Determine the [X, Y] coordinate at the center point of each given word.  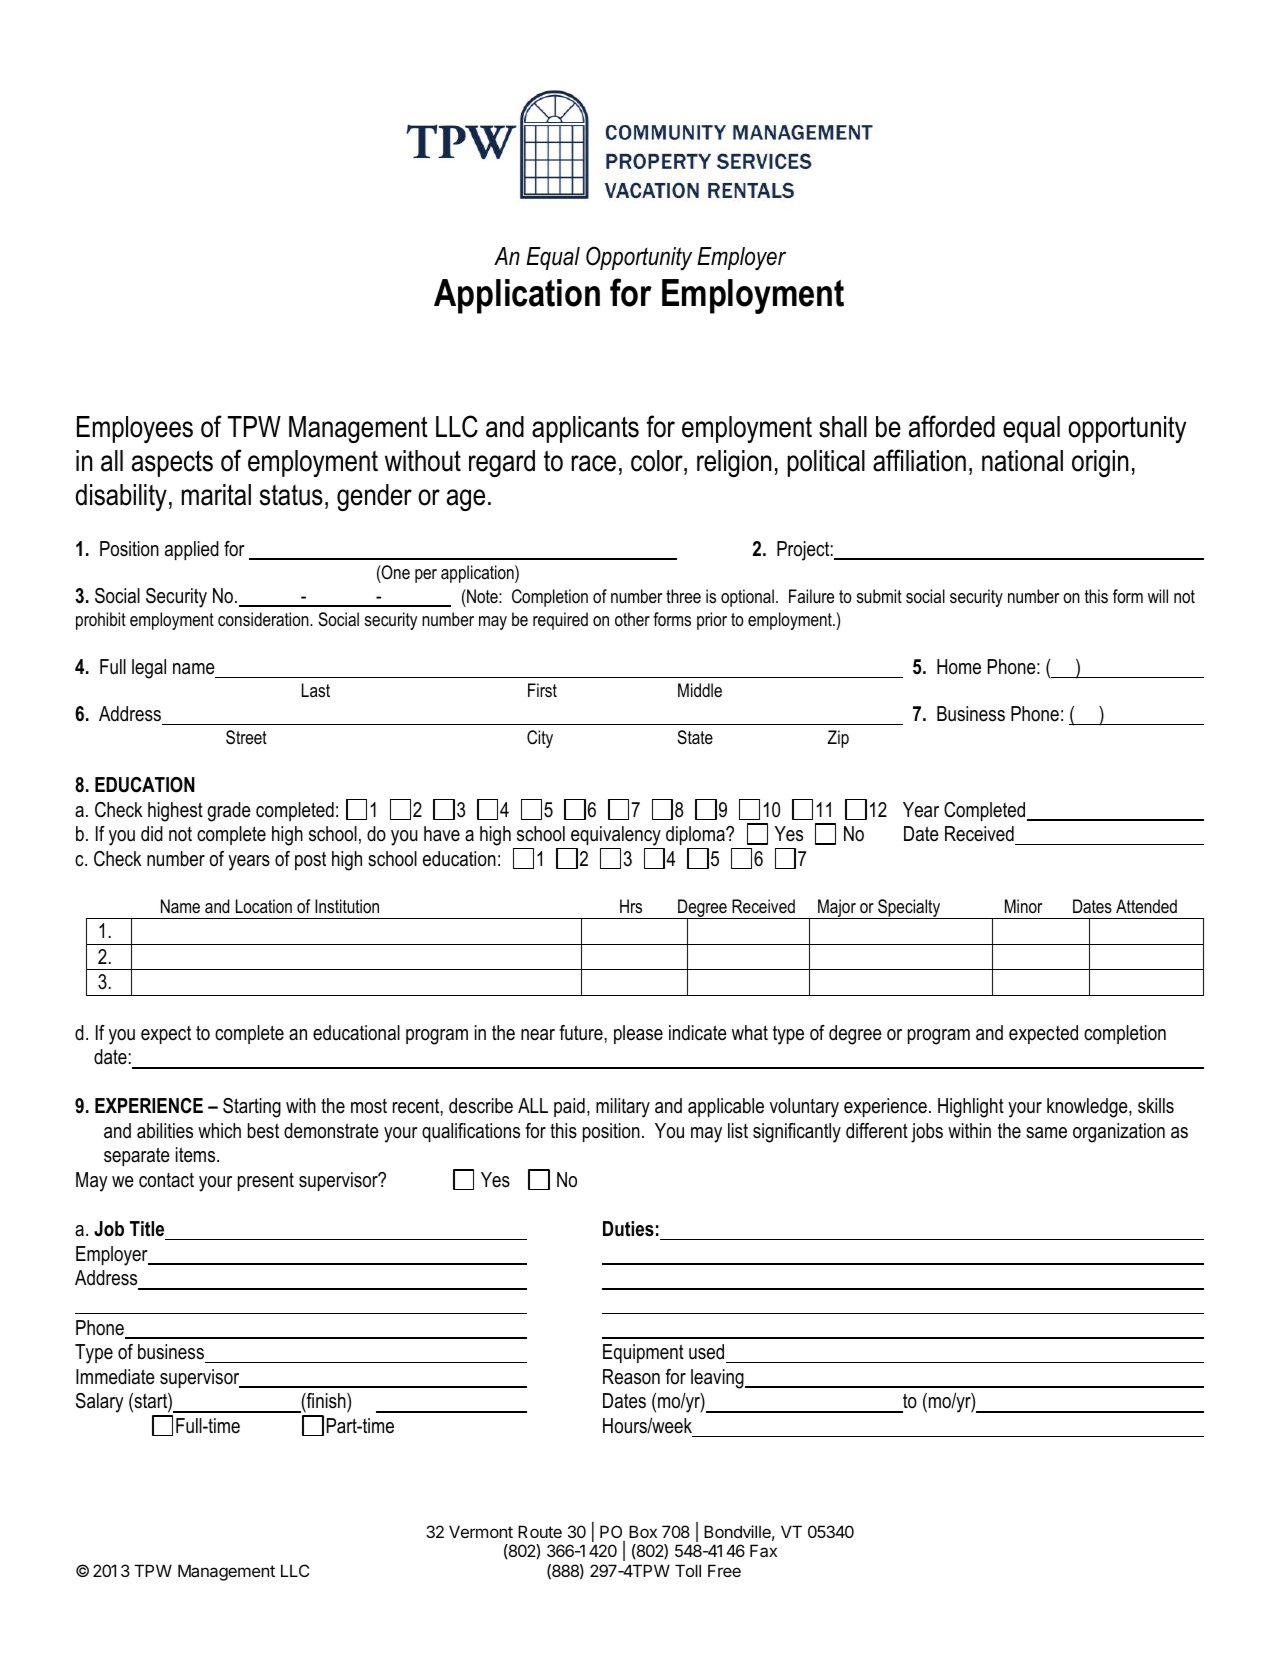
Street [246, 737]
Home [959, 667]
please [638, 1034]
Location [264, 906]
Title [147, 1229]
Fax [763, 1550]
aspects [172, 464]
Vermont [481, 1531]
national [1022, 461]
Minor [1023, 906]
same [1046, 1133]
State [695, 737]
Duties [628, 1229]
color [658, 461]
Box [643, 1531]
